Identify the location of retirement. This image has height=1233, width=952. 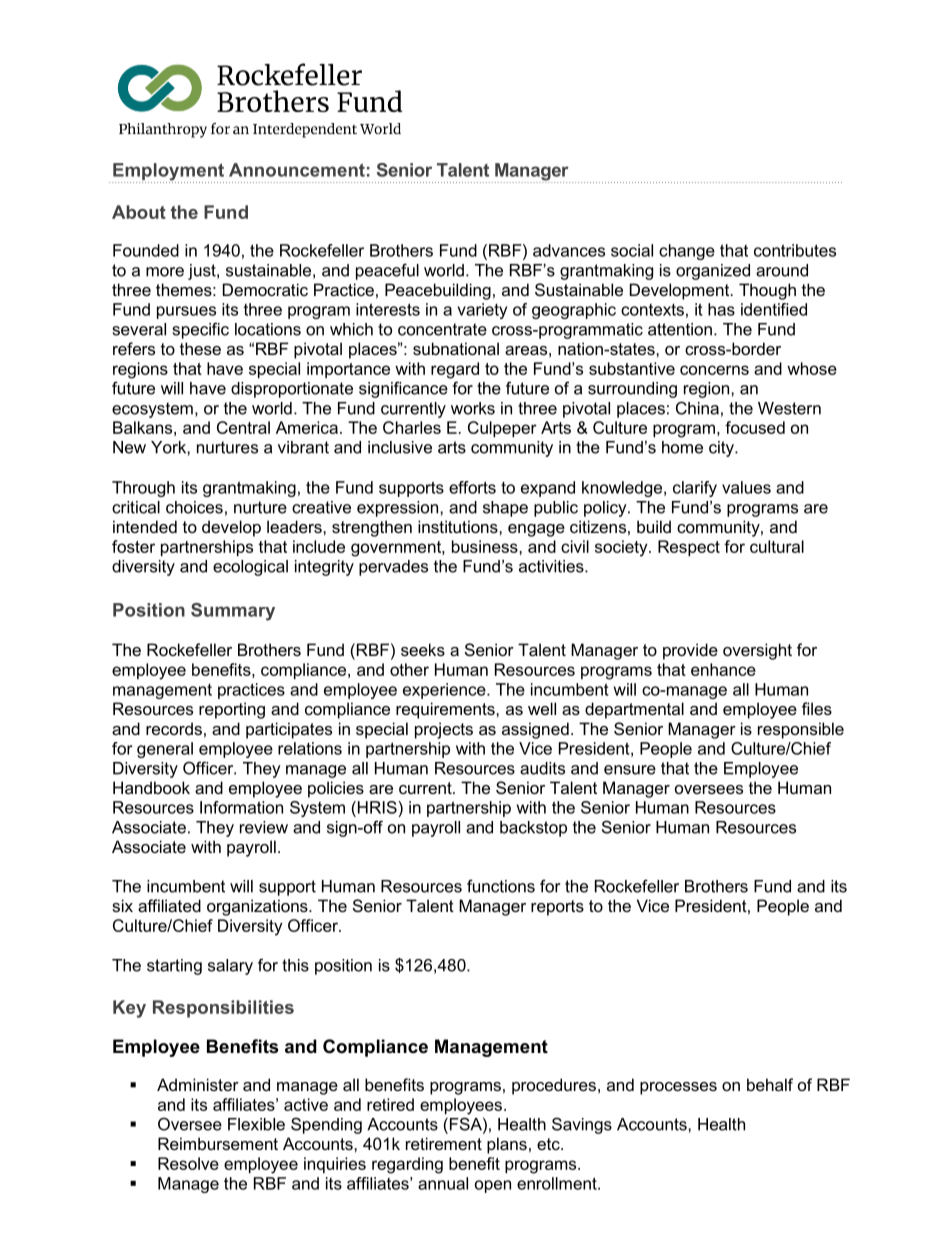
(444, 1143).
